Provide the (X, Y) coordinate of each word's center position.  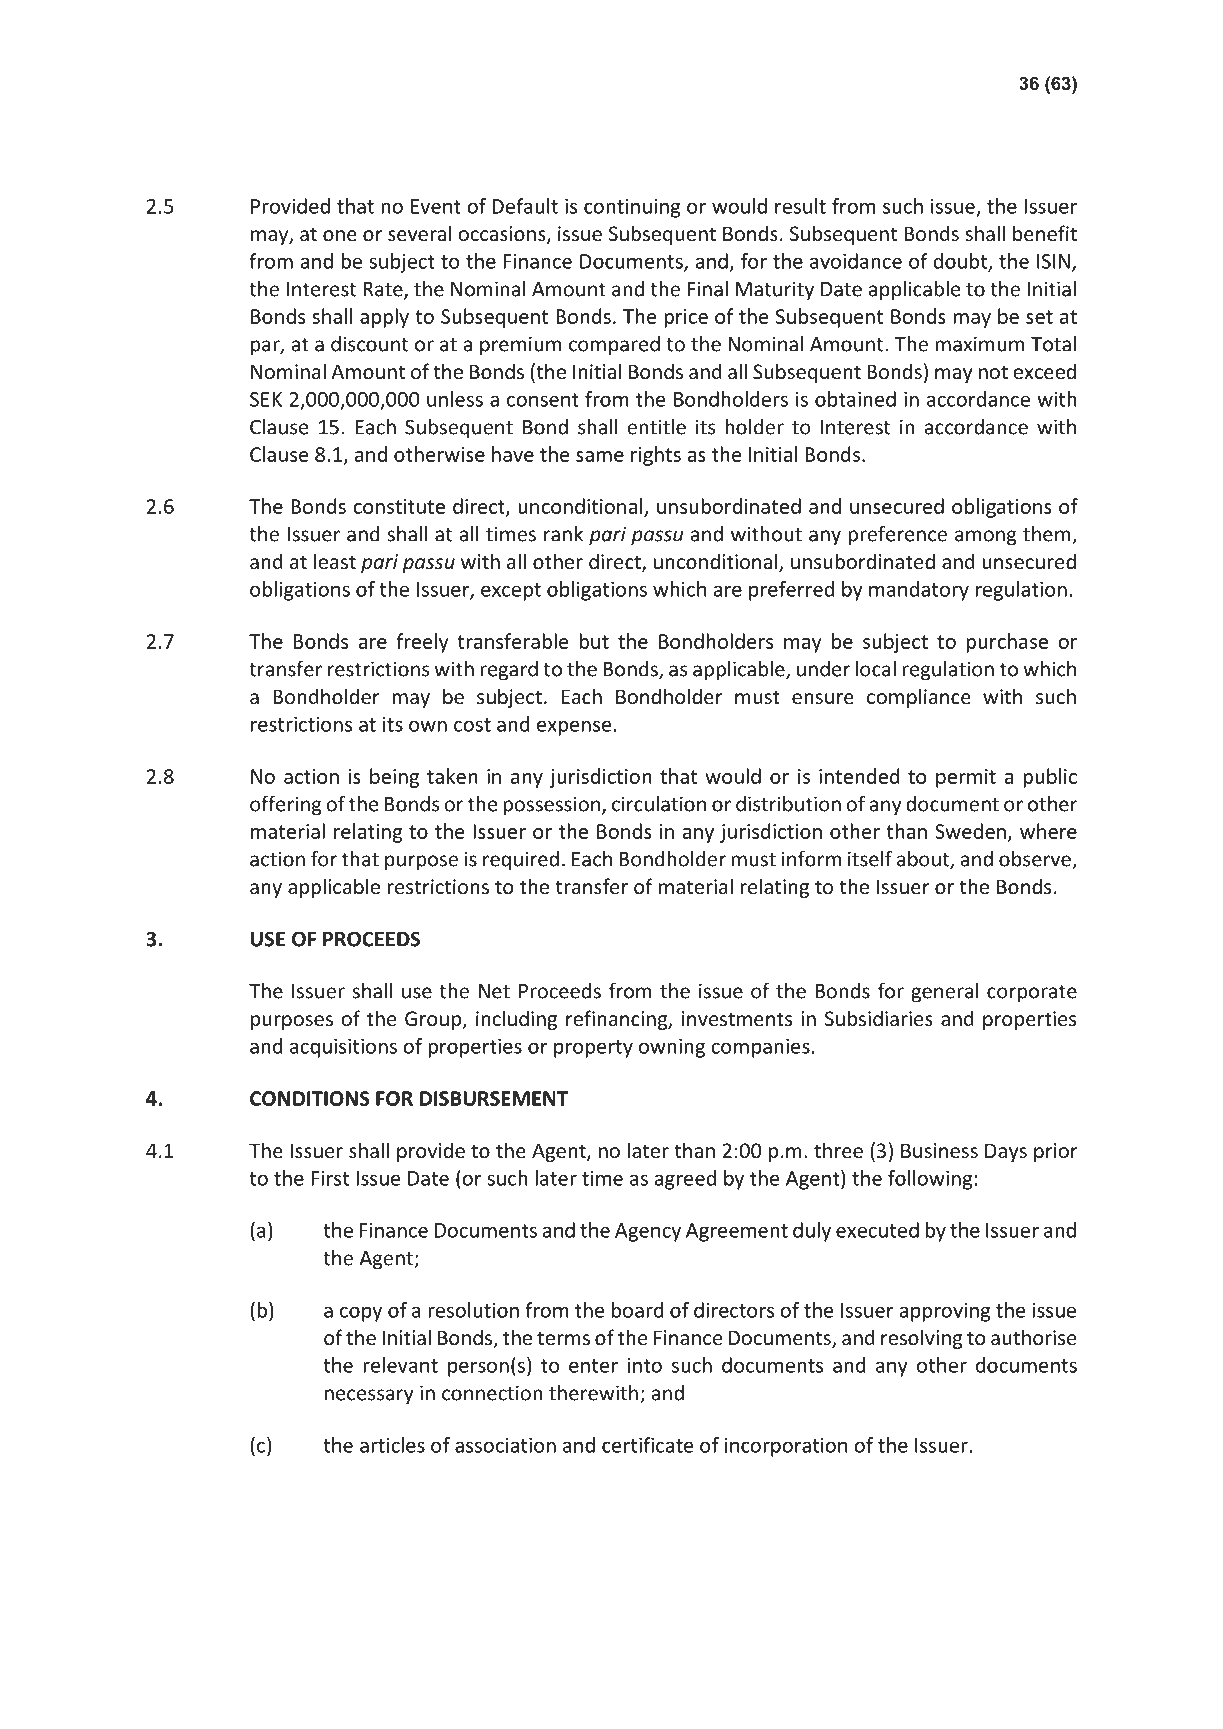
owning (672, 1048)
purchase (1007, 643)
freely (422, 643)
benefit (1045, 233)
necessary (369, 1397)
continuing (632, 208)
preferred (791, 591)
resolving (921, 1339)
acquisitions (343, 1048)
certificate (647, 1445)
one (340, 235)
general (945, 993)
